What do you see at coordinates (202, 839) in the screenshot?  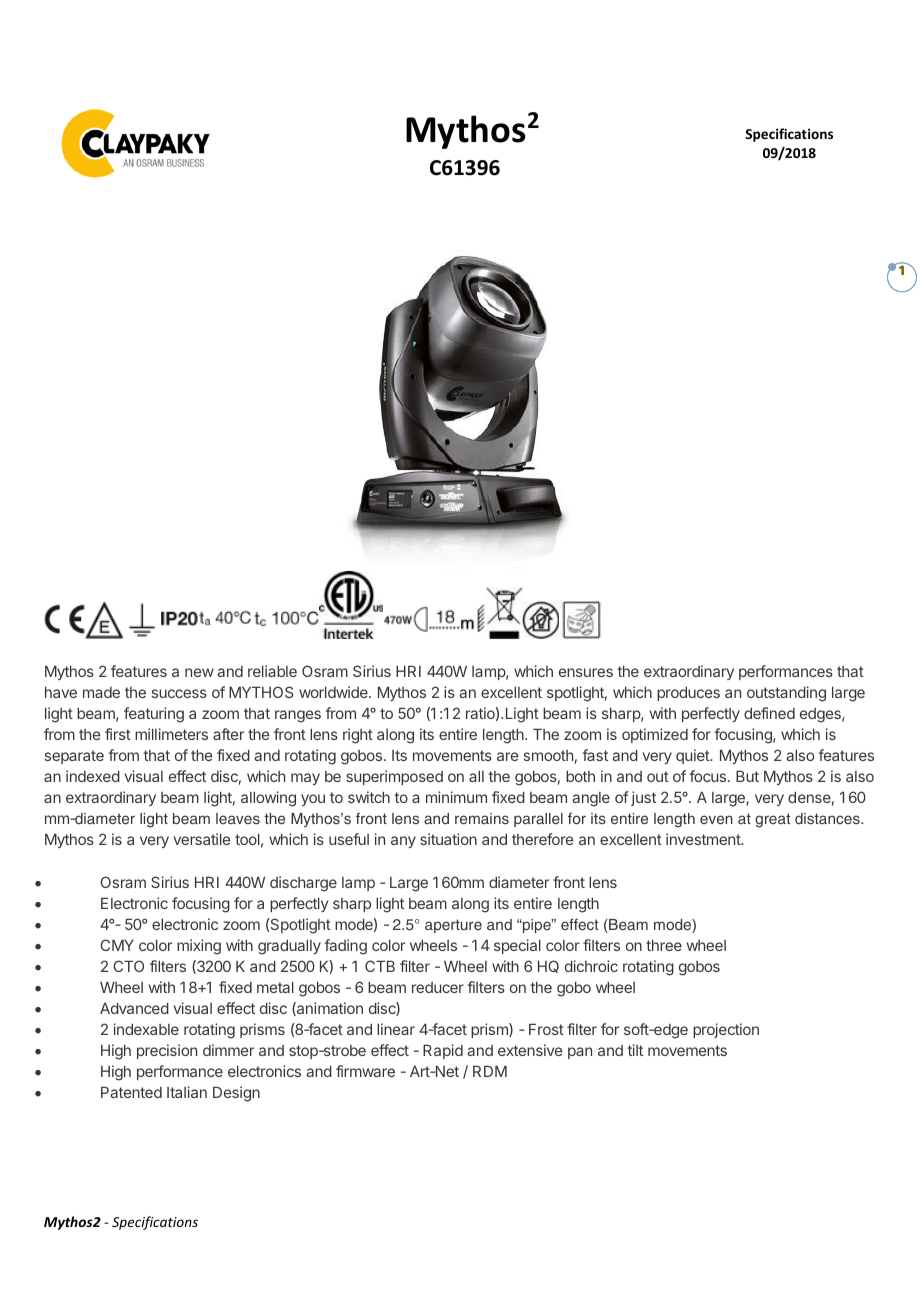 I see `versatile` at bounding box center [202, 839].
